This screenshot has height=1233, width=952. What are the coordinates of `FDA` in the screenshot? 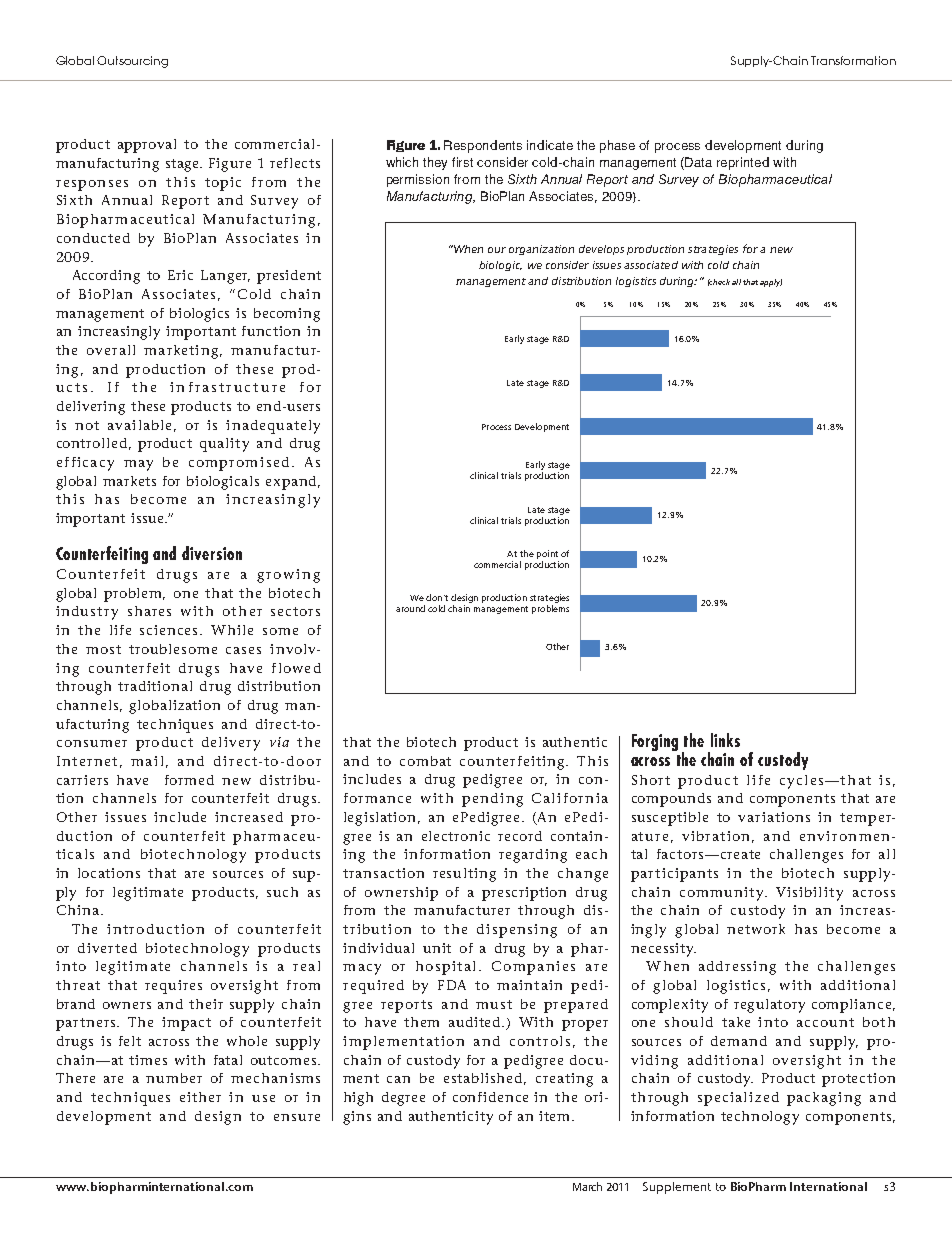 It's located at (452, 985).
